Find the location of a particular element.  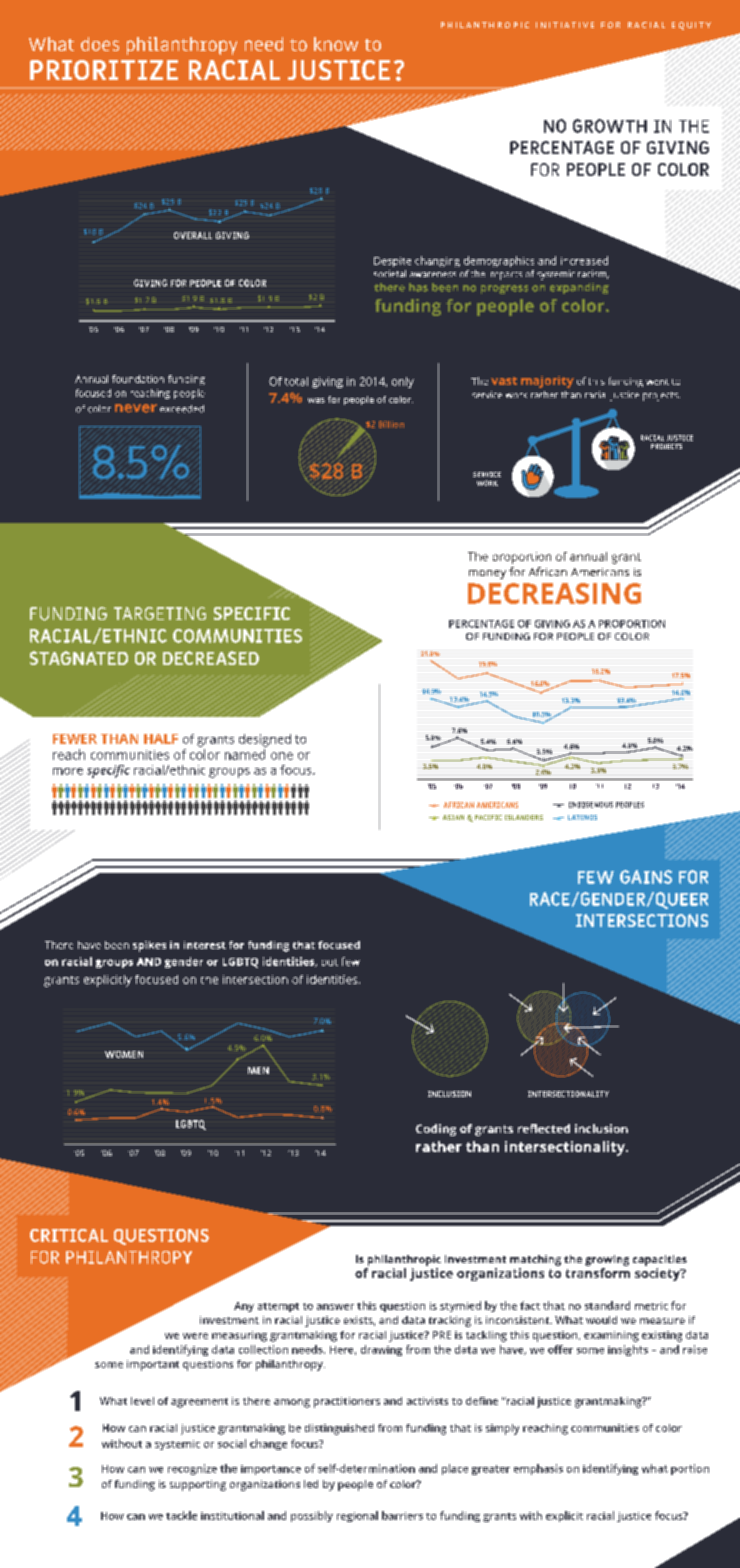

know is located at coordinates (336, 44).
